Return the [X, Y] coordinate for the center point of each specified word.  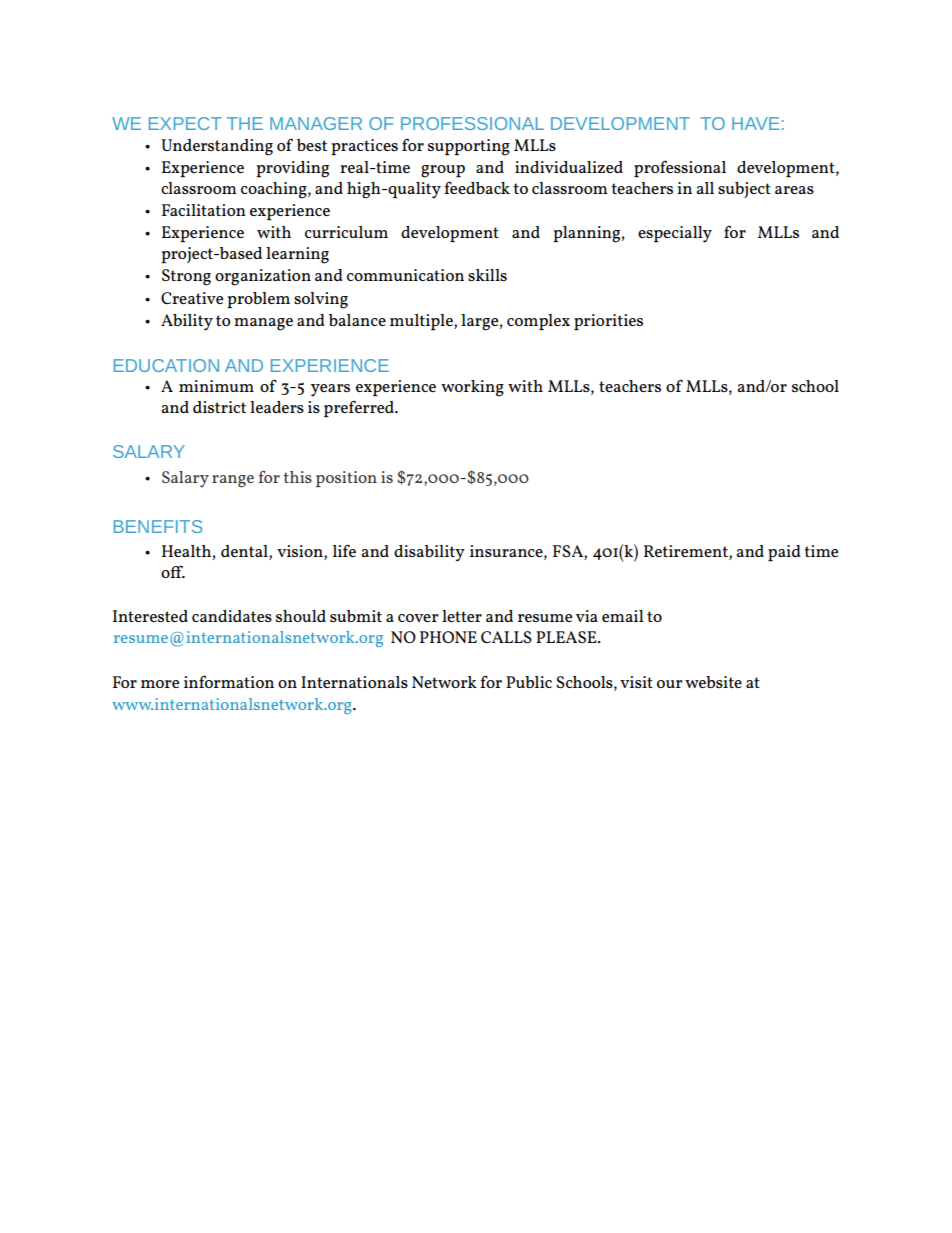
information [229, 681]
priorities [608, 322]
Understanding [217, 147]
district [219, 407]
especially [675, 234]
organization [263, 277]
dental [245, 552]
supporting [469, 147]
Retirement [687, 552]
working [472, 388]
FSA [569, 552]
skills [487, 275]
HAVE [756, 123]
